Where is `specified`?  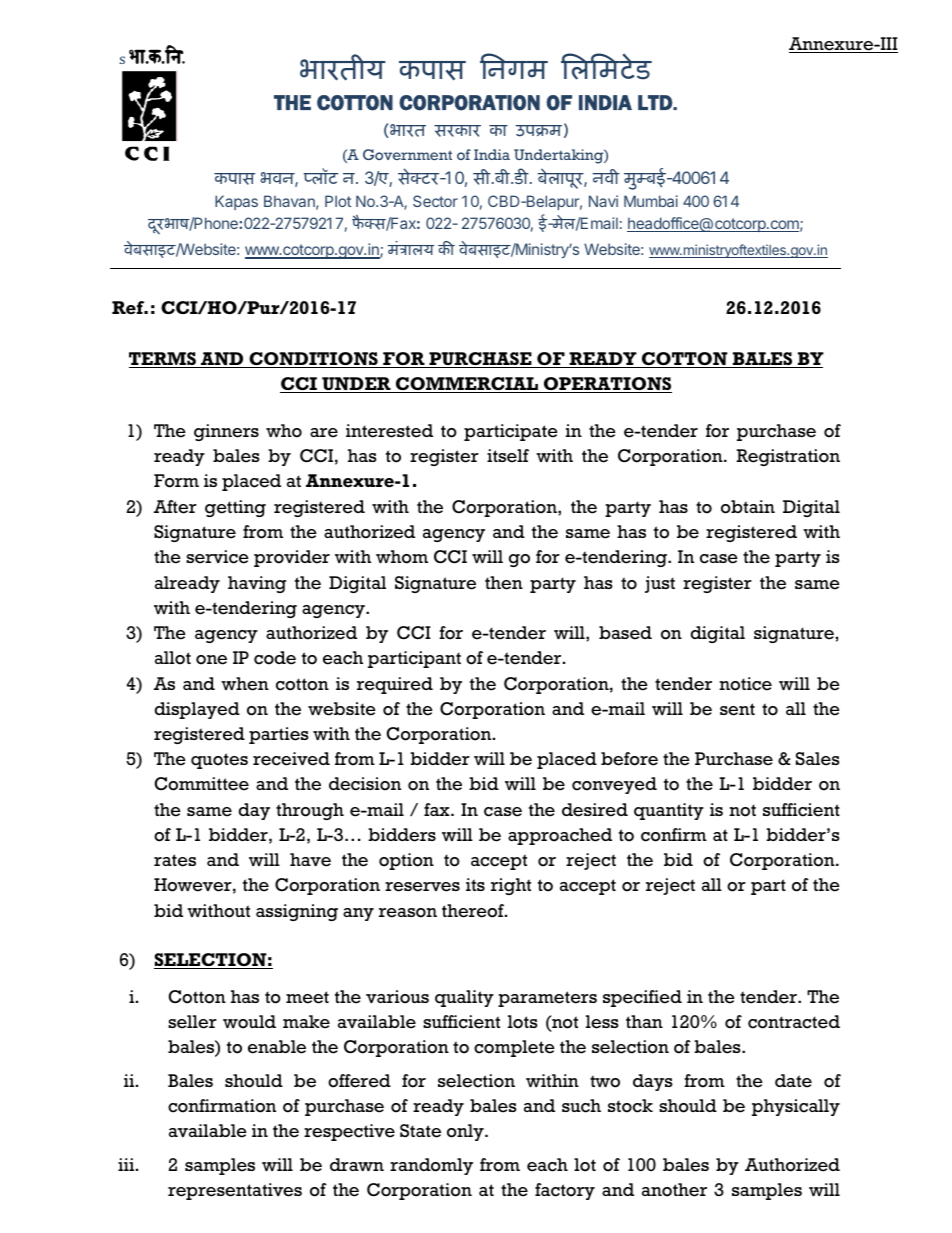 specified is located at coordinates (642, 998).
